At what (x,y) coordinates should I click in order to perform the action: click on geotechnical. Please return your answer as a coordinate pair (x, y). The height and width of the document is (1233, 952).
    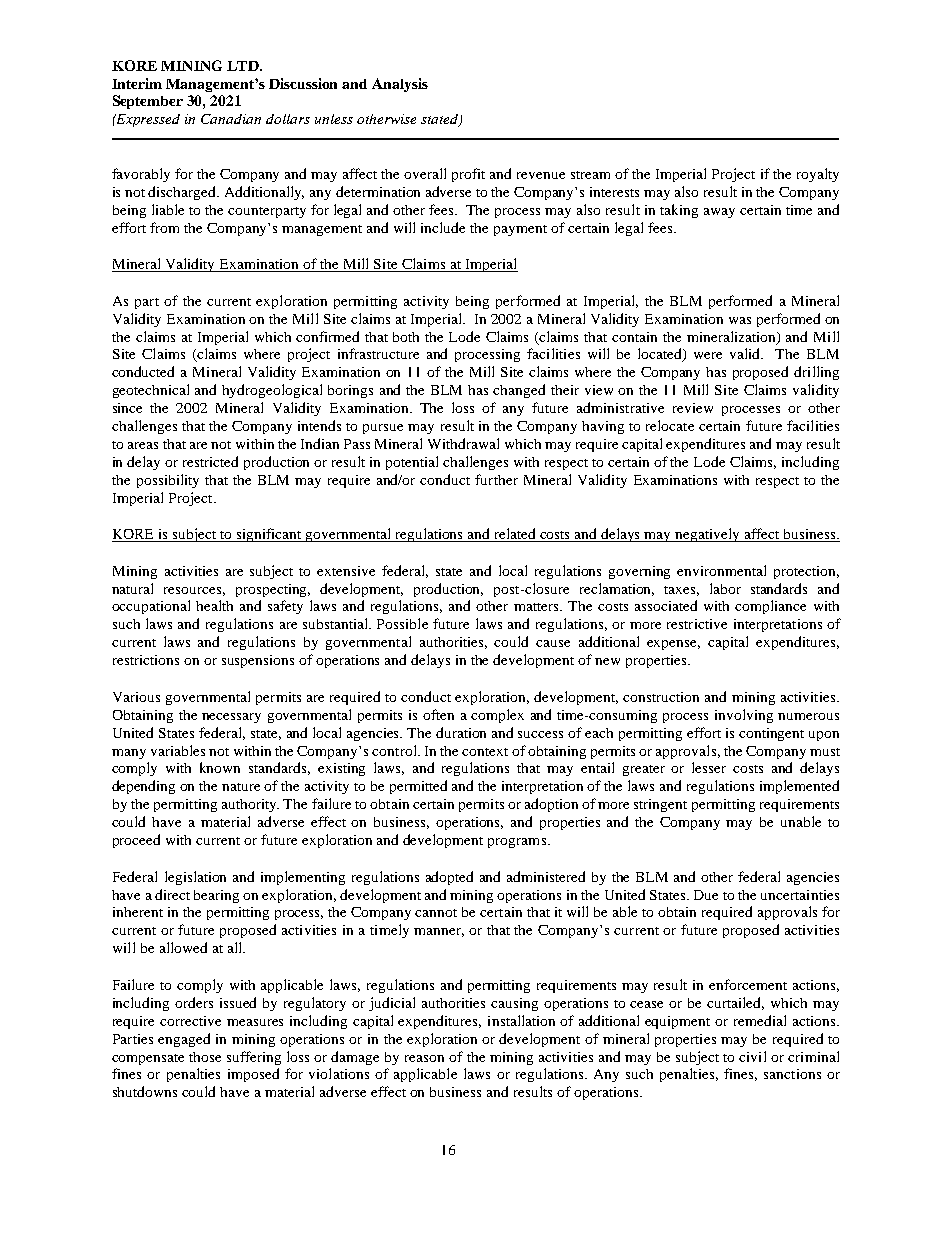
    Looking at the image, I should click on (151, 391).
